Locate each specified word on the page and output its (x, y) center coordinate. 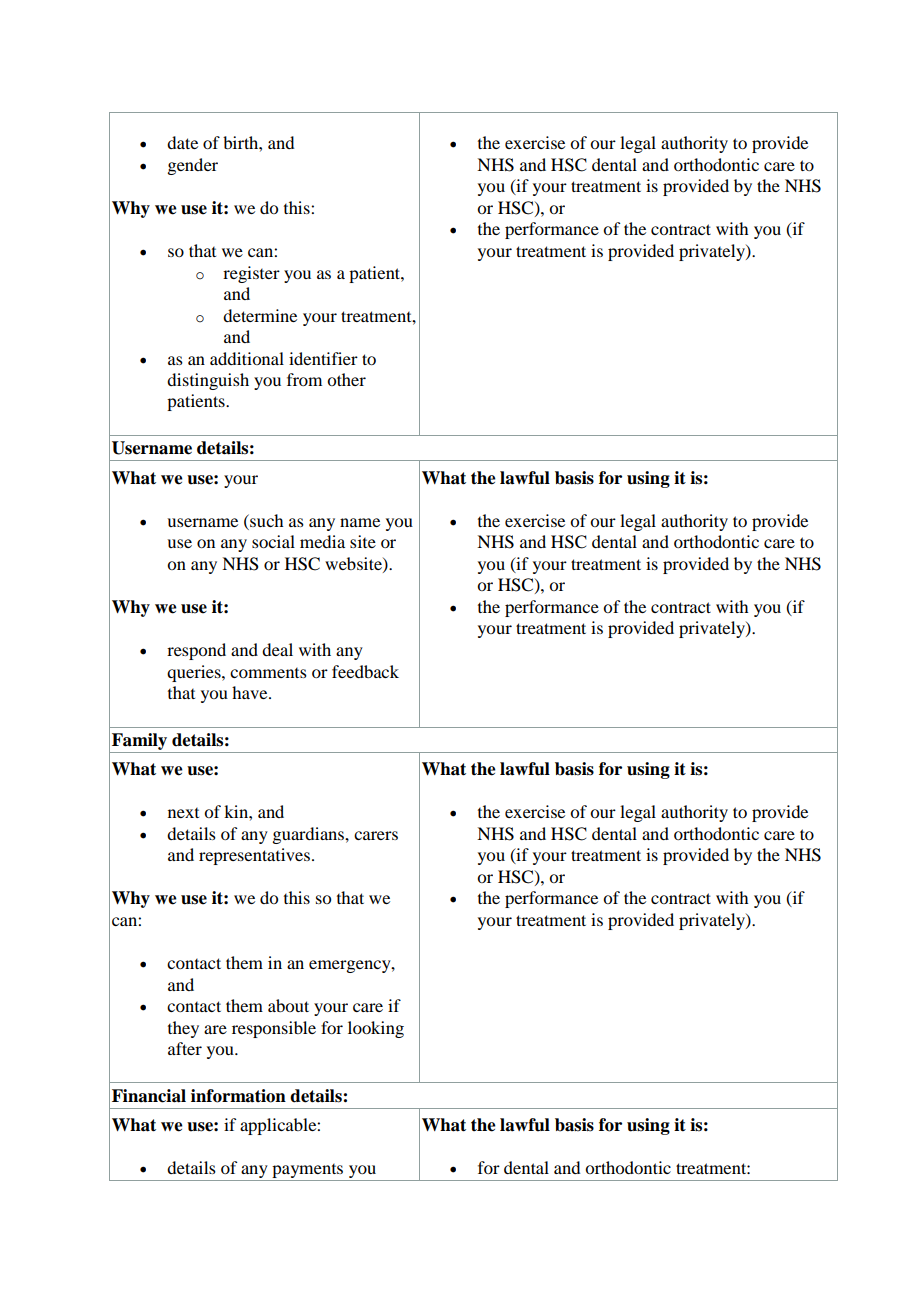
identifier (323, 358)
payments (307, 1172)
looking (376, 1029)
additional (247, 358)
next (183, 813)
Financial (149, 1096)
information (238, 1096)
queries (195, 673)
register (251, 274)
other (346, 379)
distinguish (208, 381)
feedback (365, 671)
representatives (254, 856)
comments (268, 673)
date (182, 142)
